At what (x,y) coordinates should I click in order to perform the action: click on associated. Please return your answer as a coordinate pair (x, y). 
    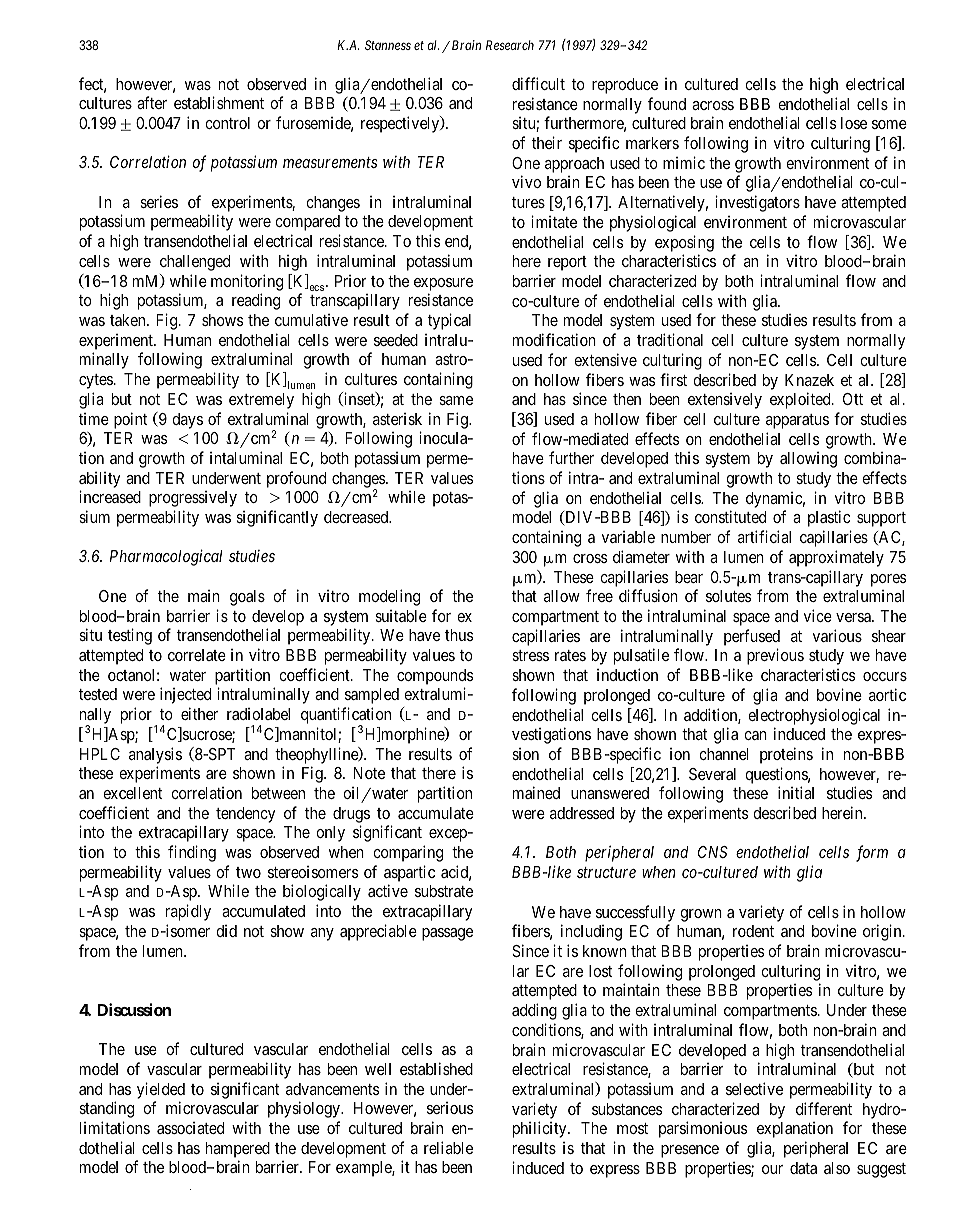
    Looking at the image, I should click on (190, 1128).
